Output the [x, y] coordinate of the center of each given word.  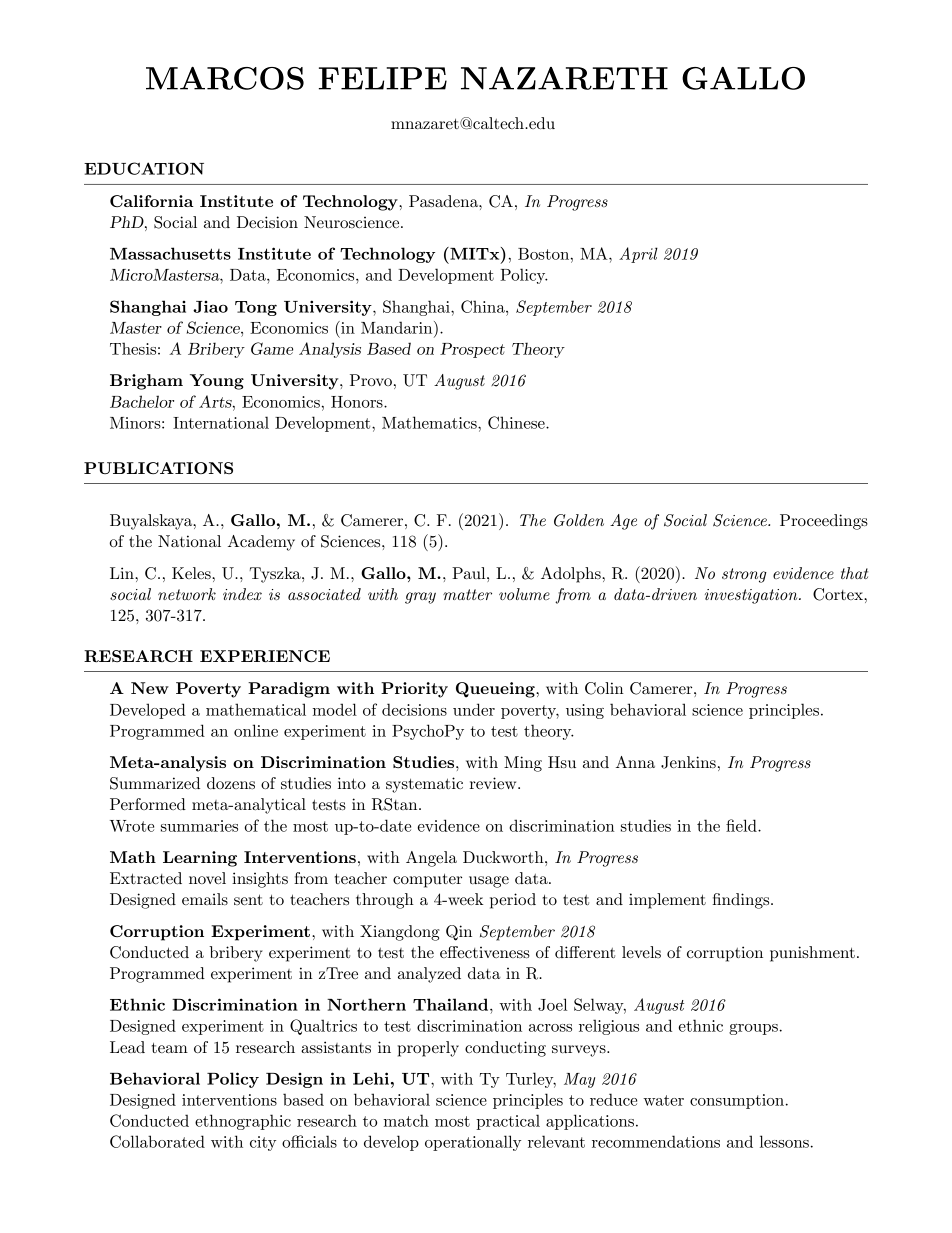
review [494, 783]
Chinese [517, 422]
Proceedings [824, 522]
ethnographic [243, 1122]
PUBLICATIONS [158, 468]
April [638, 255]
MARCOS [225, 78]
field [742, 825]
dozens [231, 783]
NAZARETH [564, 78]
